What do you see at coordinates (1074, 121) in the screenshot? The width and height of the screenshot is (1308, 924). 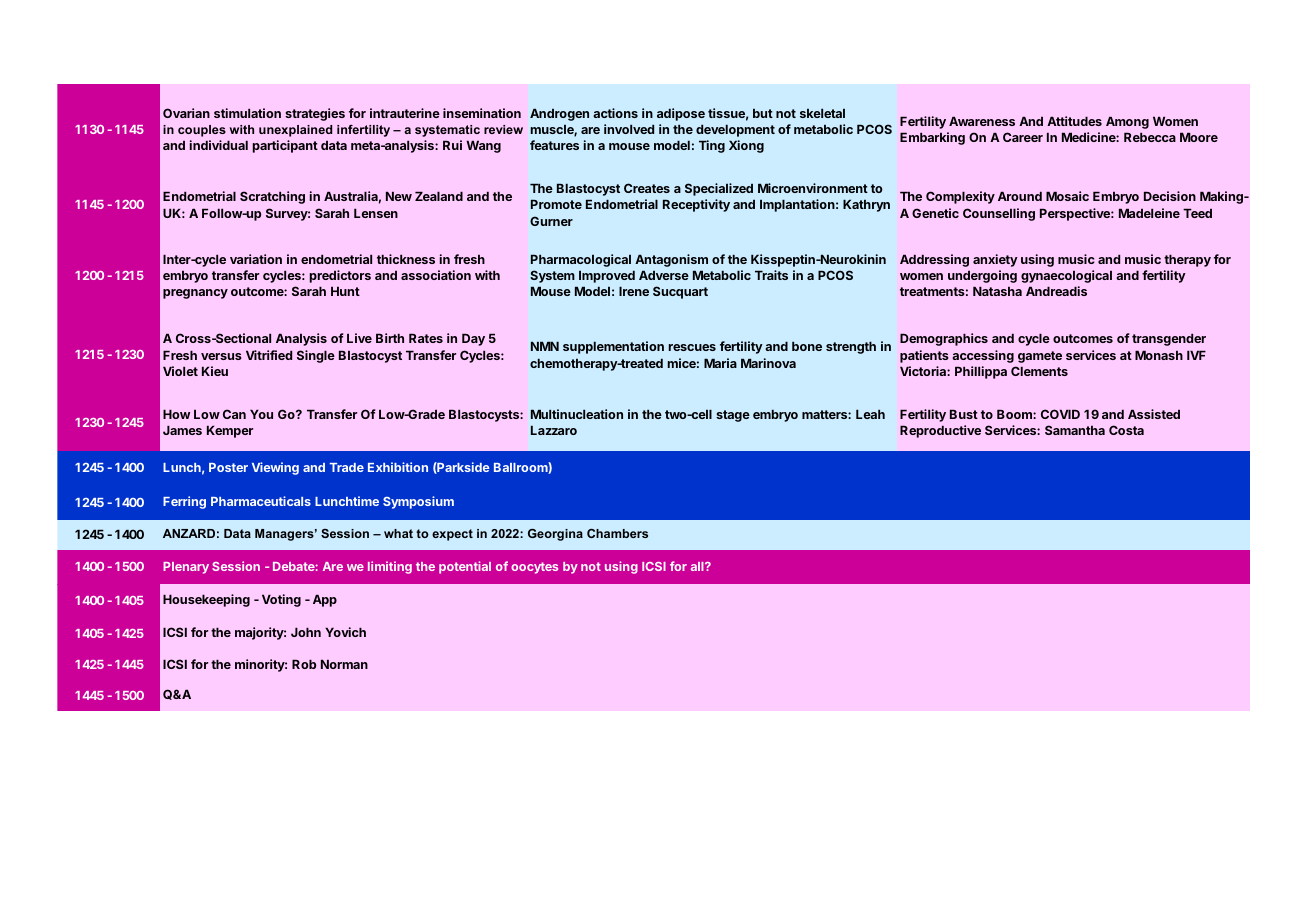 I see `Attitudes` at bounding box center [1074, 121].
